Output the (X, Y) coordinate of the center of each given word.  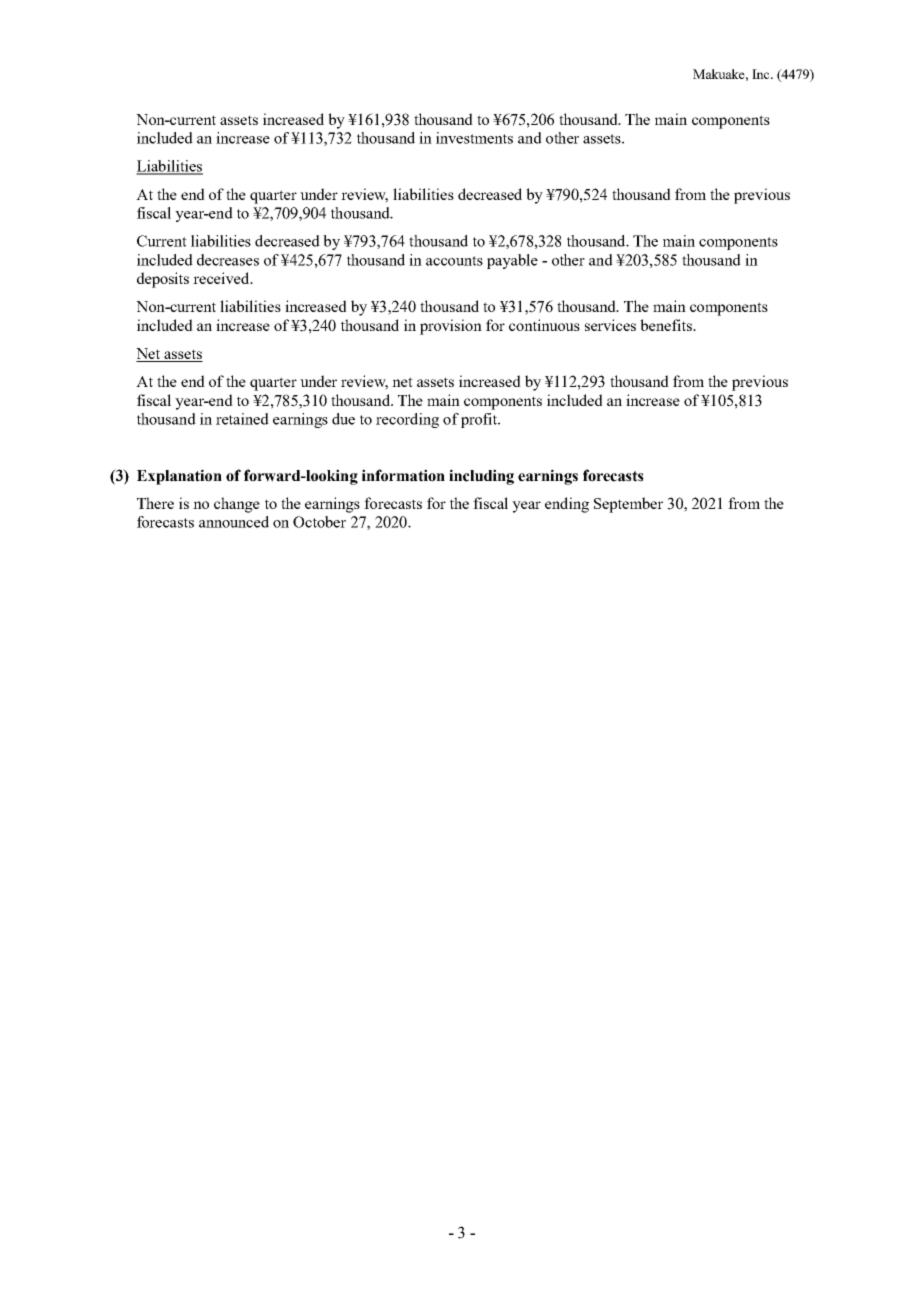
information (403, 475)
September (628, 505)
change (237, 505)
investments (474, 138)
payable (512, 261)
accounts (454, 261)
